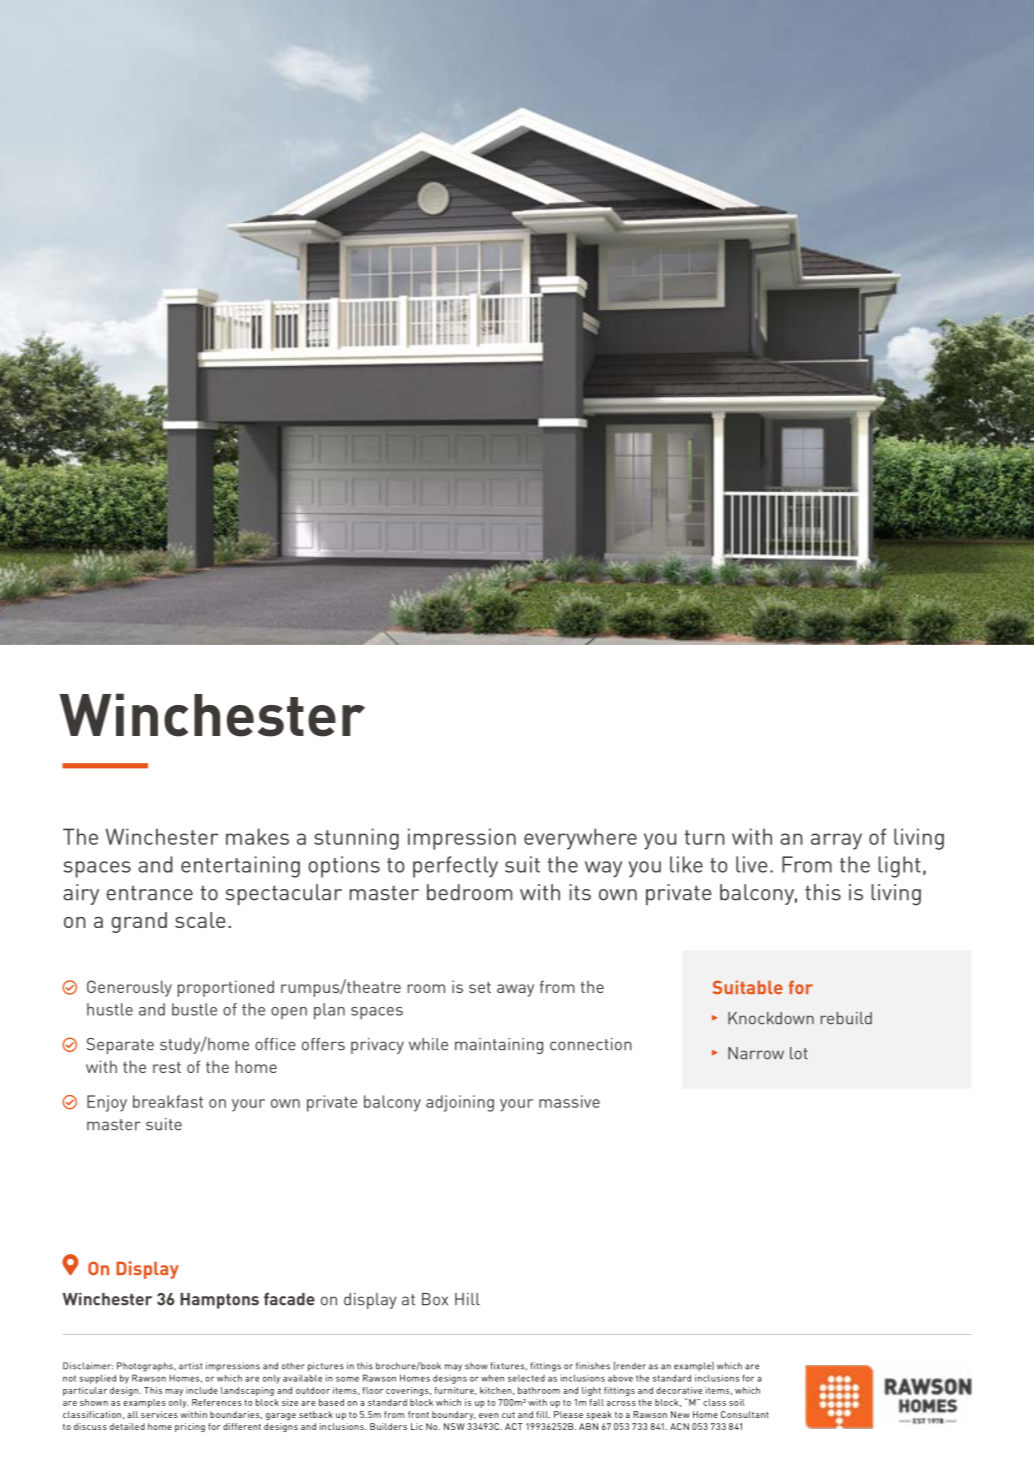 The height and width of the image is (1462, 1034). What do you see at coordinates (467, 1299) in the image?
I see `Hill` at bounding box center [467, 1299].
